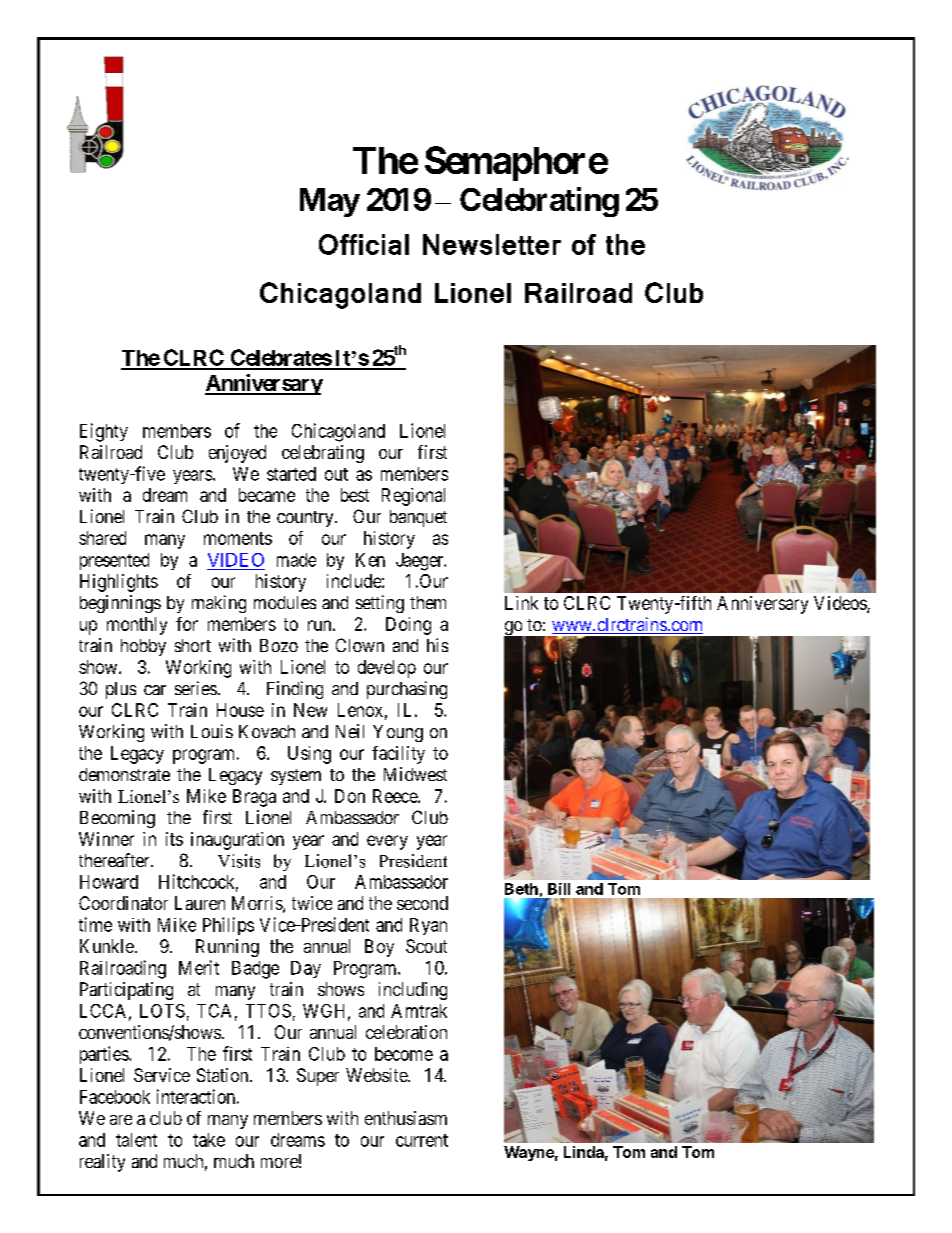  Describe the element at coordinates (136, 1140) in the image. I see `talent` at that location.
